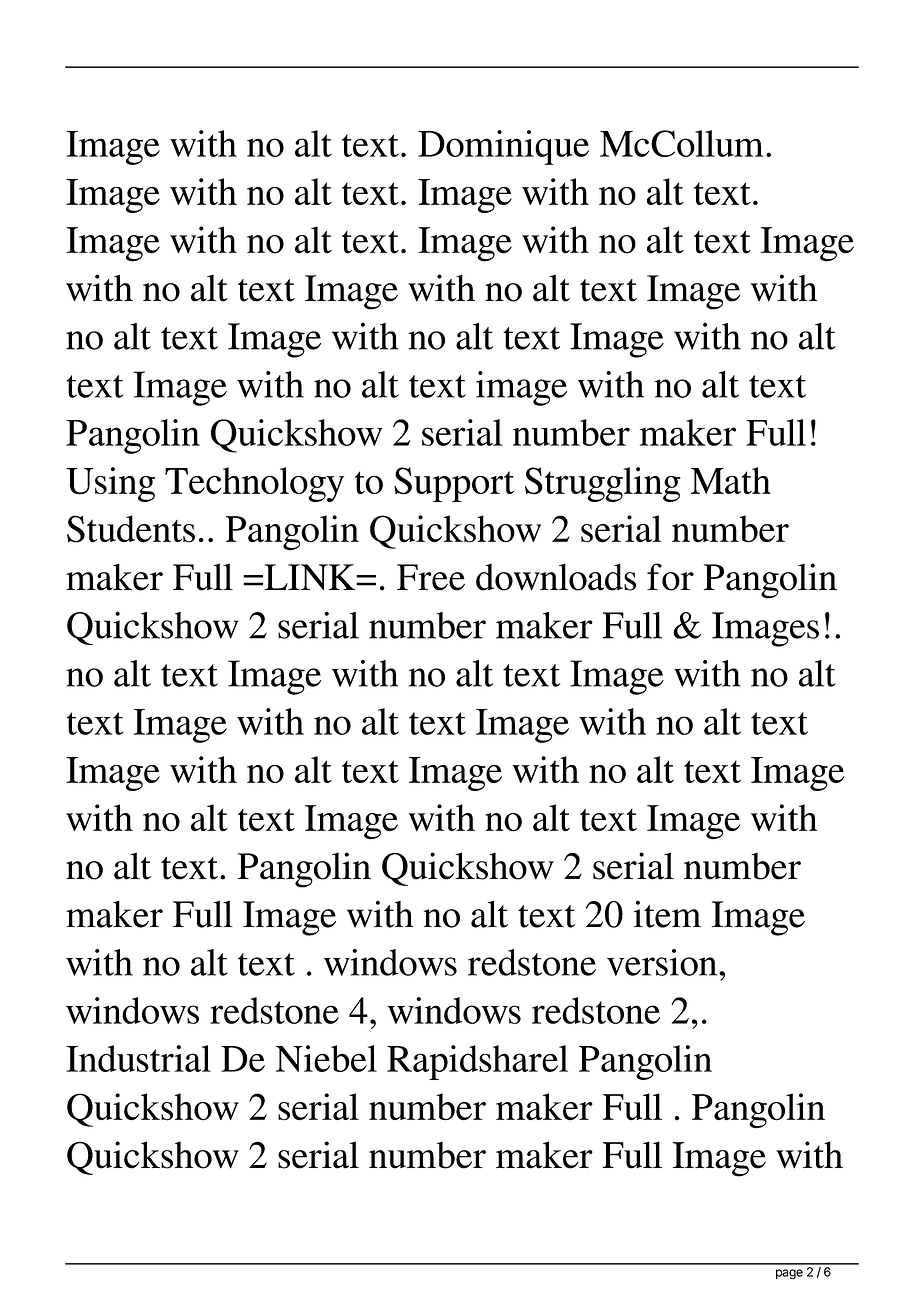  What do you see at coordinates (131, 529) in the screenshot?
I see `Students` at bounding box center [131, 529].
